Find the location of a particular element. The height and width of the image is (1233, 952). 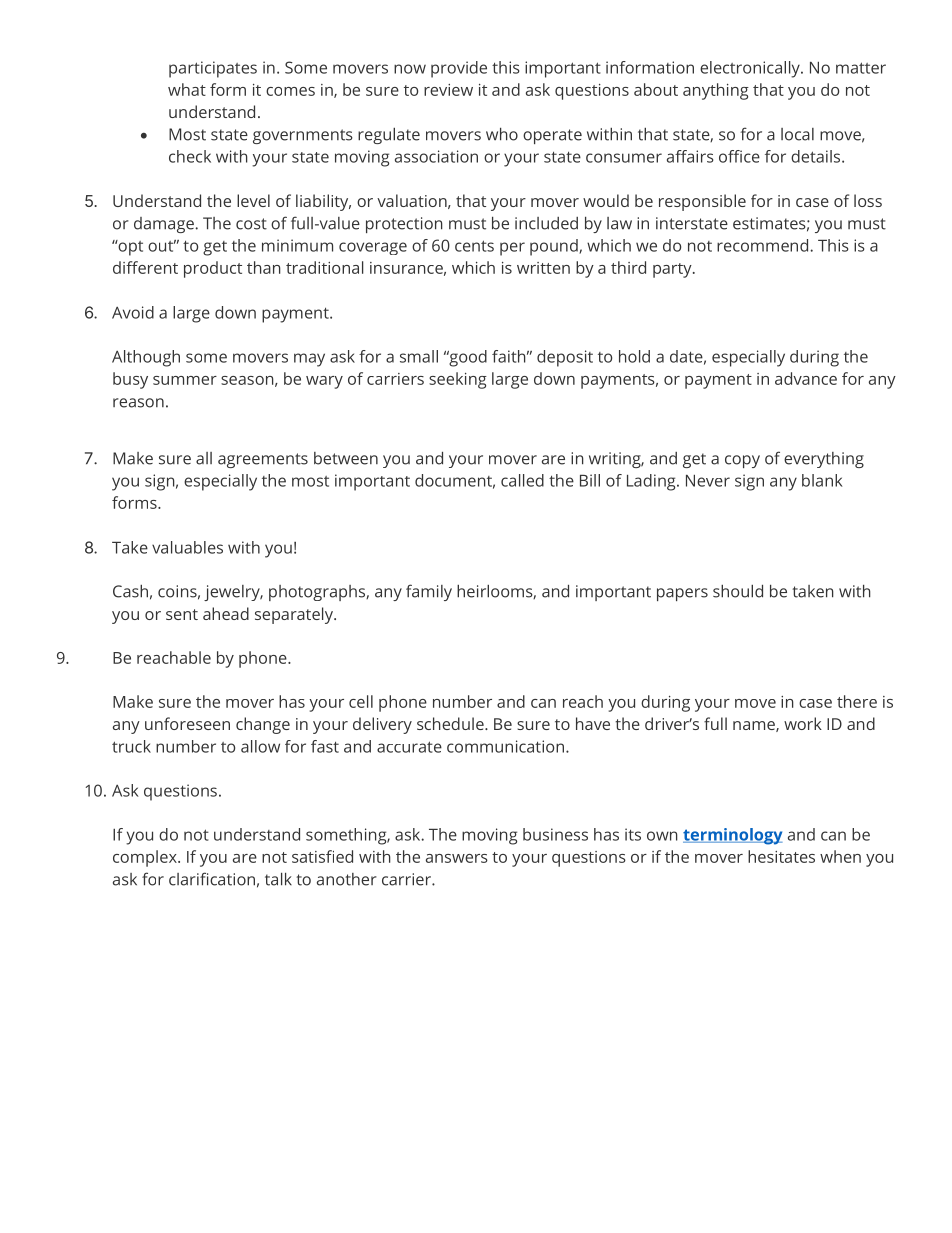

deposit is located at coordinates (565, 358).
